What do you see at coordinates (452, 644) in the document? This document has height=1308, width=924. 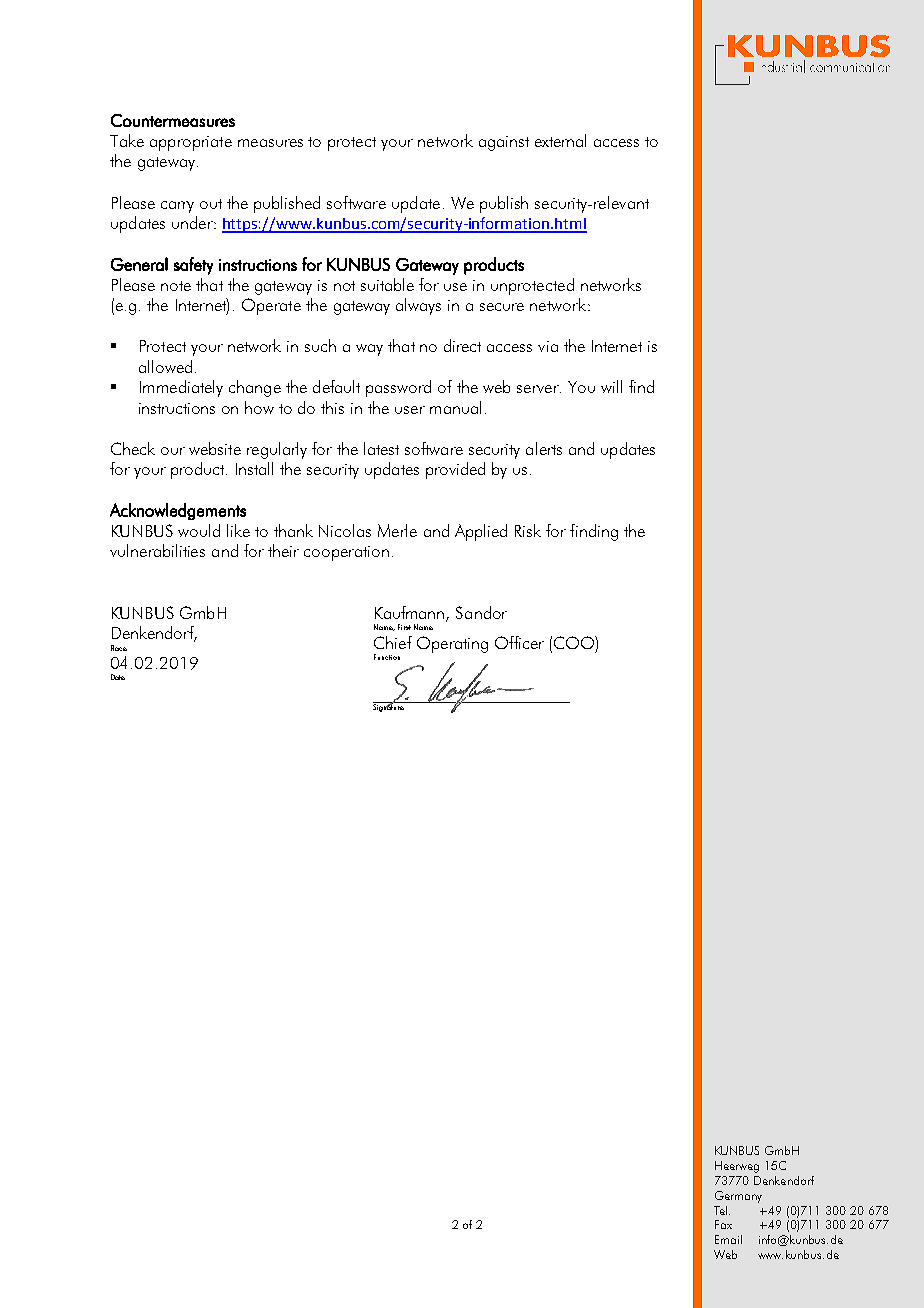 I see `Operating` at bounding box center [452, 644].
